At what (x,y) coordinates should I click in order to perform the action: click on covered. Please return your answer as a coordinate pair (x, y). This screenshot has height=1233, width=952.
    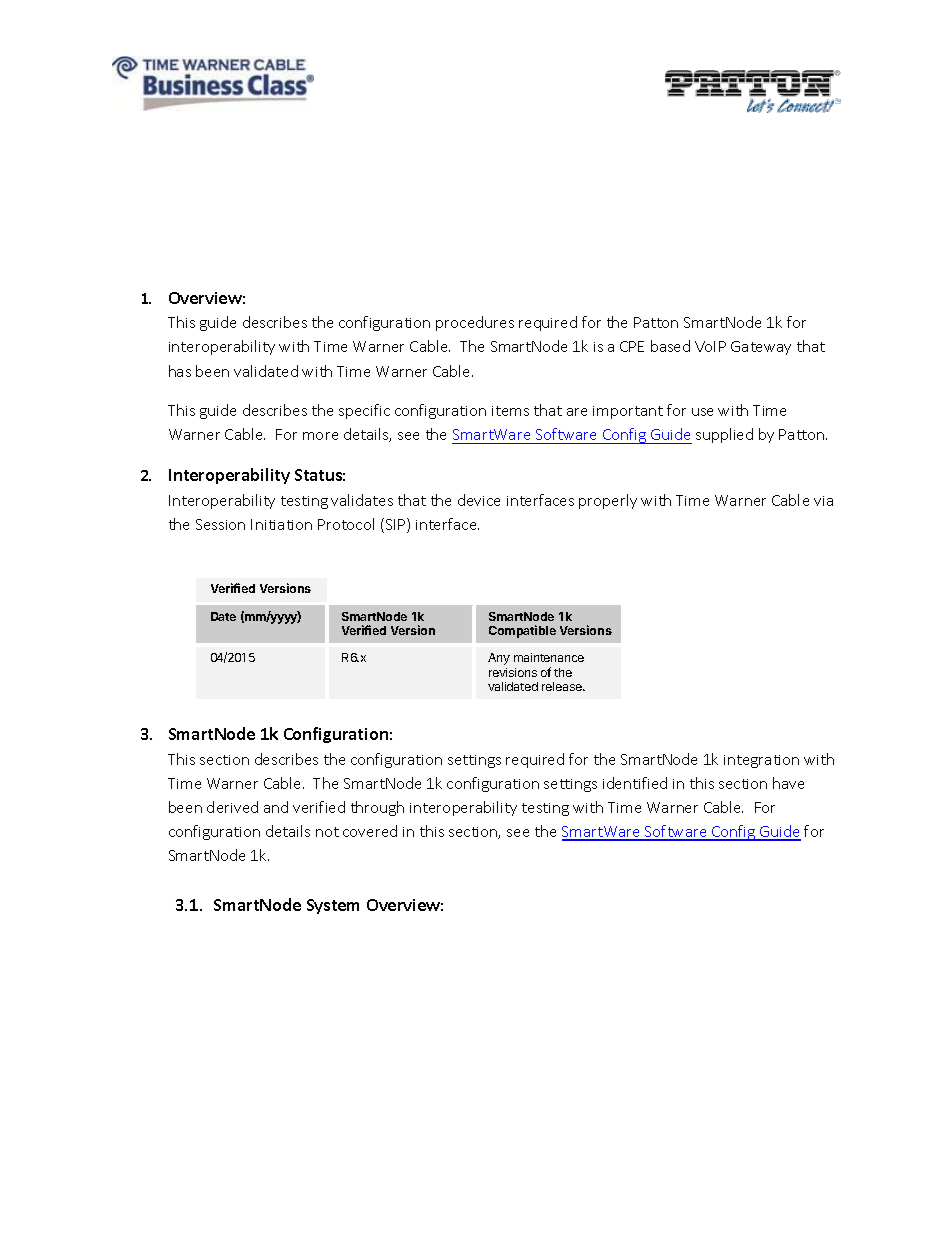
    Looking at the image, I should click on (370, 831).
